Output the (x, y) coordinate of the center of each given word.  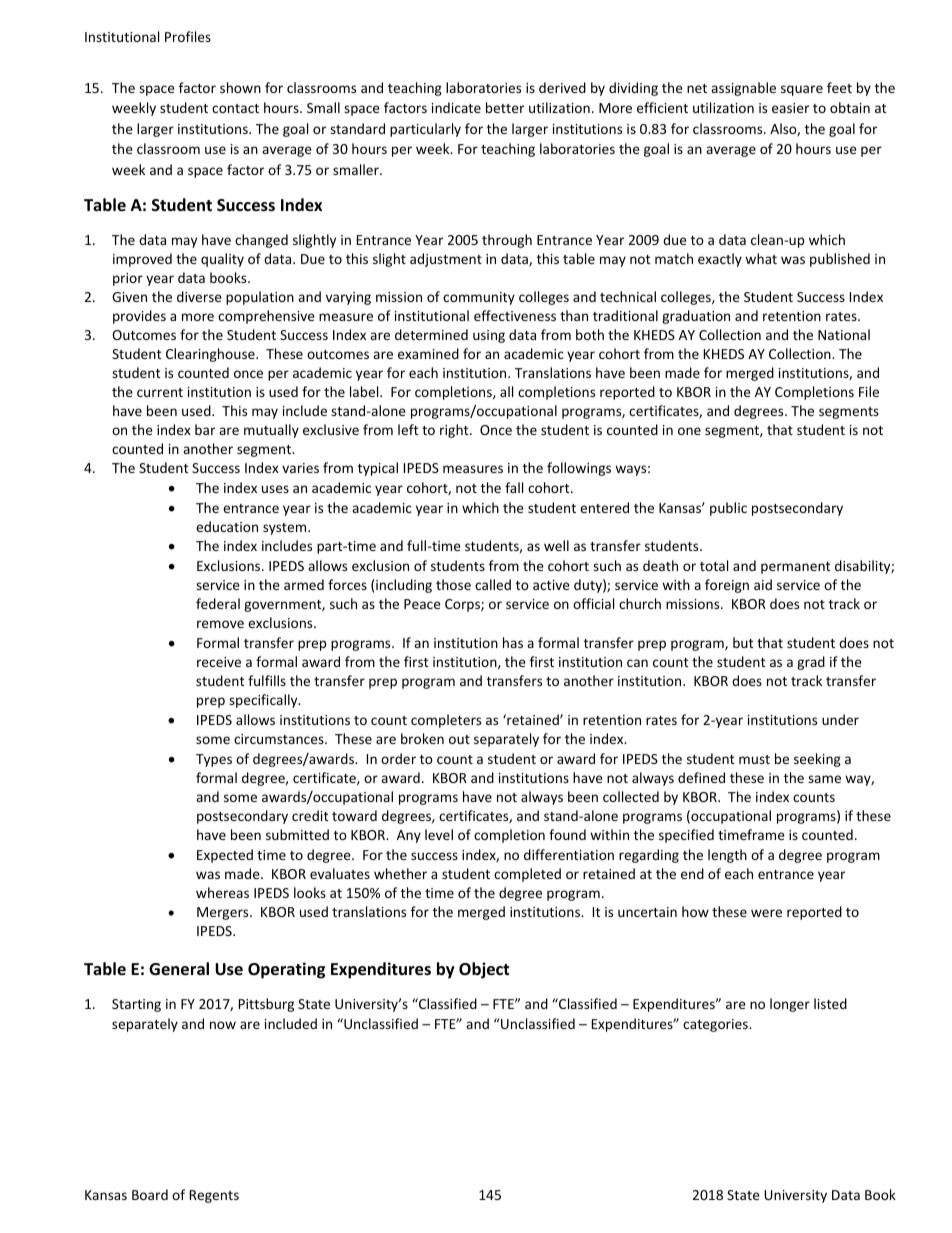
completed (527, 875)
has (513, 642)
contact (235, 108)
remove (220, 624)
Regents (214, 1196)
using (489, 336)
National (844, 334)
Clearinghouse (211, 355)
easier (790, 108)
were (766, 913)
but (743, 642)
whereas (222, 892)
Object (484, 970)
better (505, 107)
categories (716, 1025)
